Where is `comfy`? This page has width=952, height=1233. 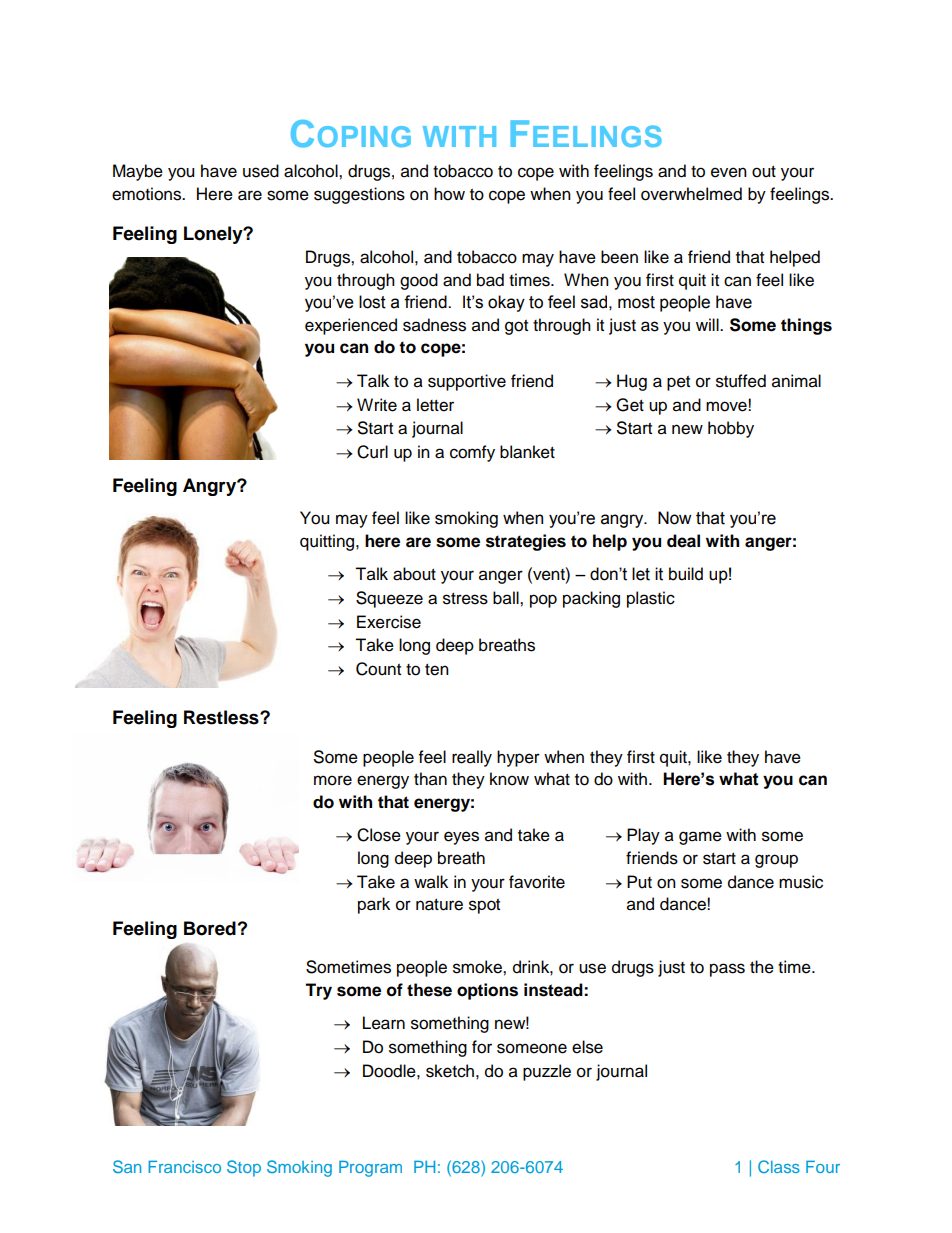
comfy is located at coordinates (472, 453).
